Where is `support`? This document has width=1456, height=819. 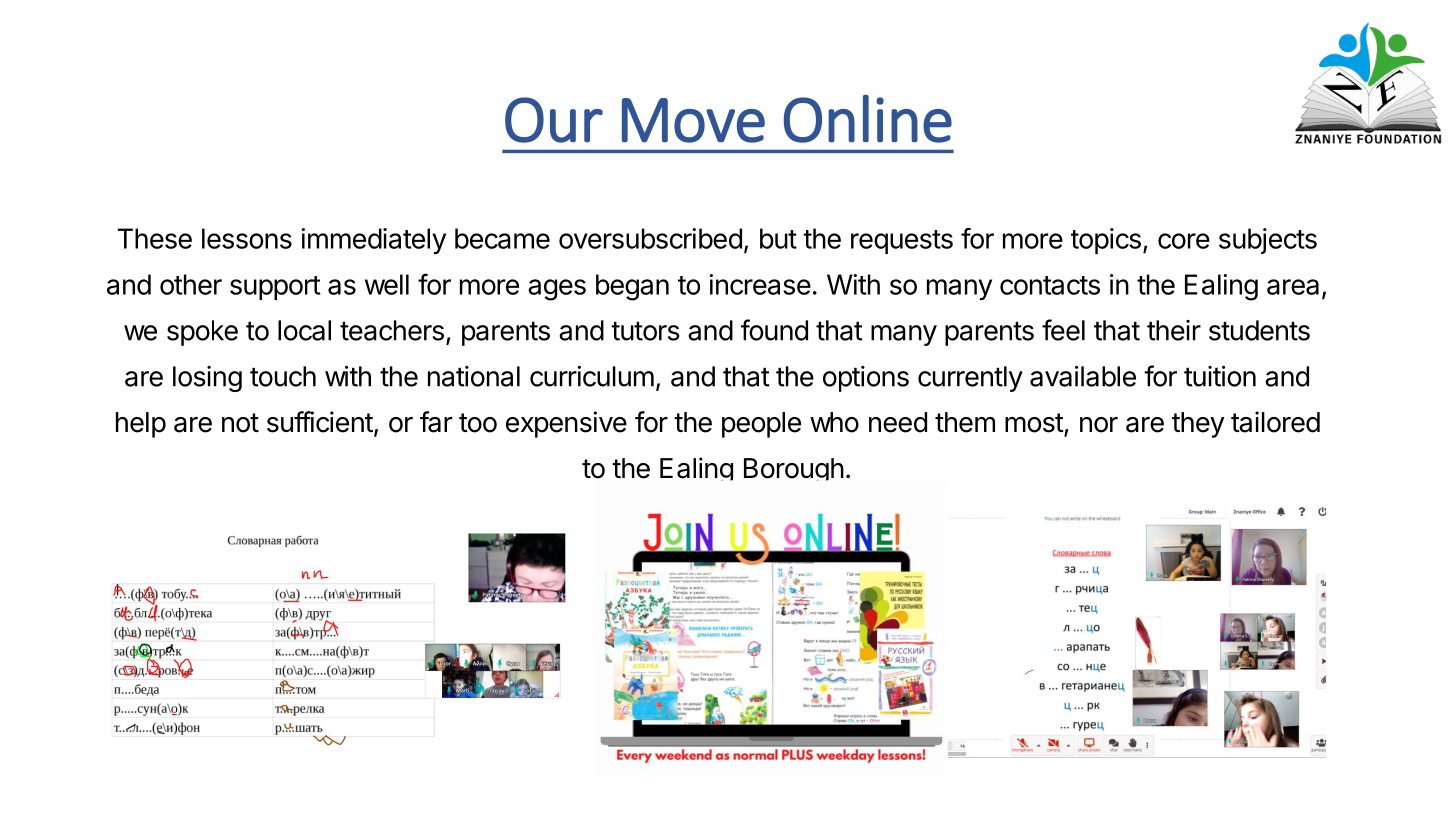 support is located at coordinates (275, 288).
